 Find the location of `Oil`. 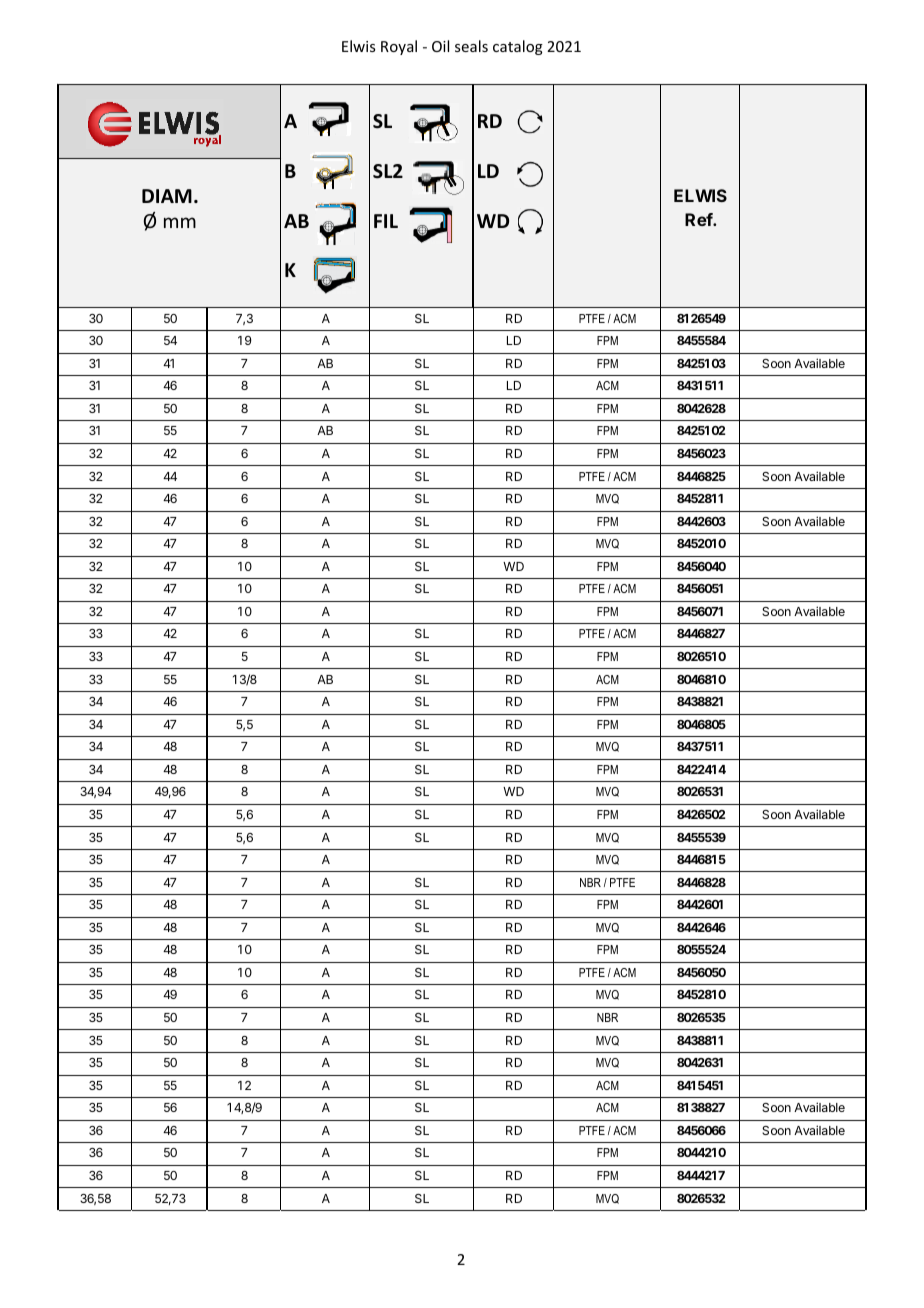

Oil is located at coordinates (440, 46).
